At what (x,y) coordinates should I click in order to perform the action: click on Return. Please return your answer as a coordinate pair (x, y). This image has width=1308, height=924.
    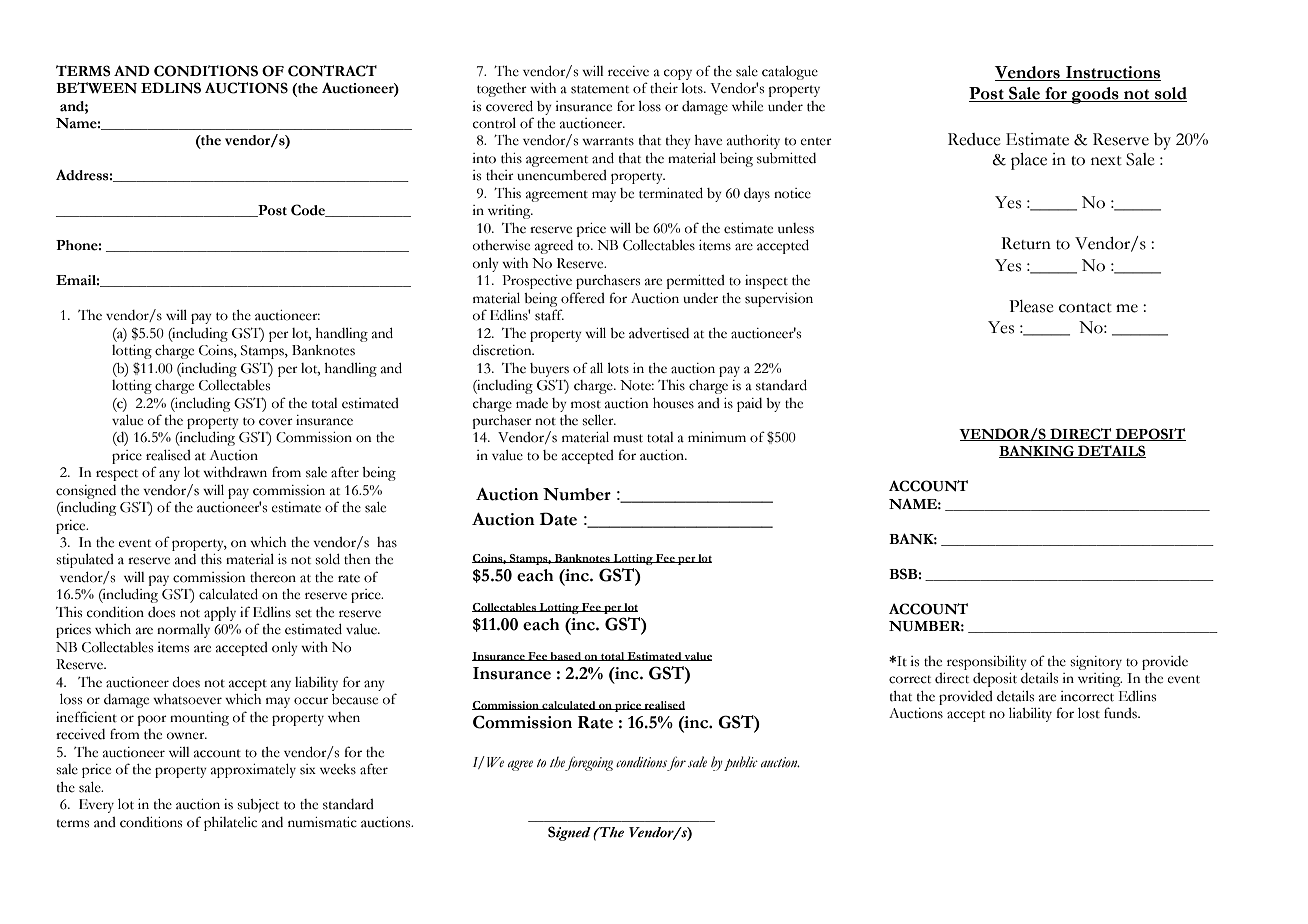
    Looking at the image, I should click on (1026, 243).
